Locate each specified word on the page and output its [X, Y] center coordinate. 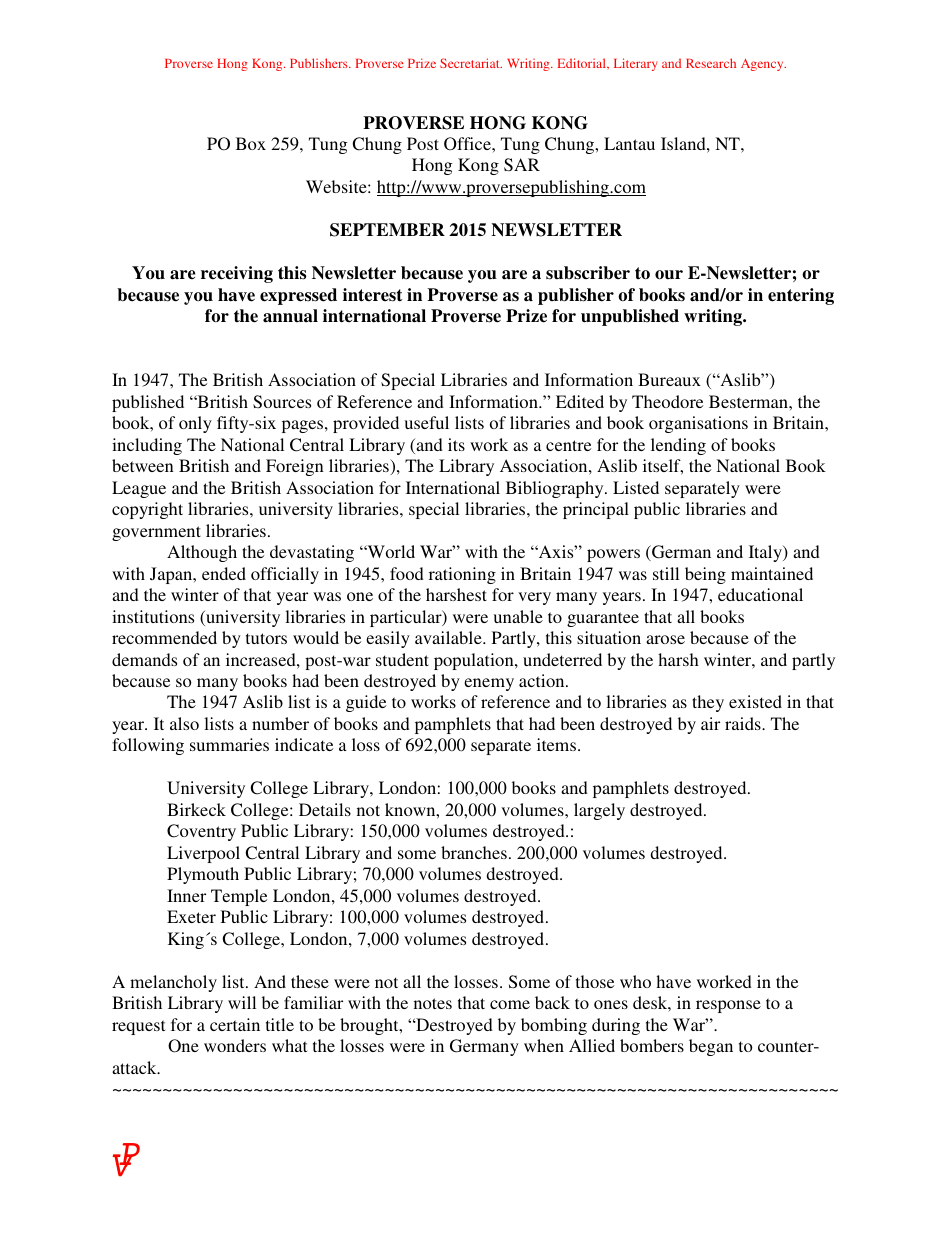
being [705, 575]
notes [433, 1003]
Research [711, 63]
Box [251, 143]
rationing [462, 575]
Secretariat [471, 63]
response [728, 1006]
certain [235, 1024]
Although [202, 553]
